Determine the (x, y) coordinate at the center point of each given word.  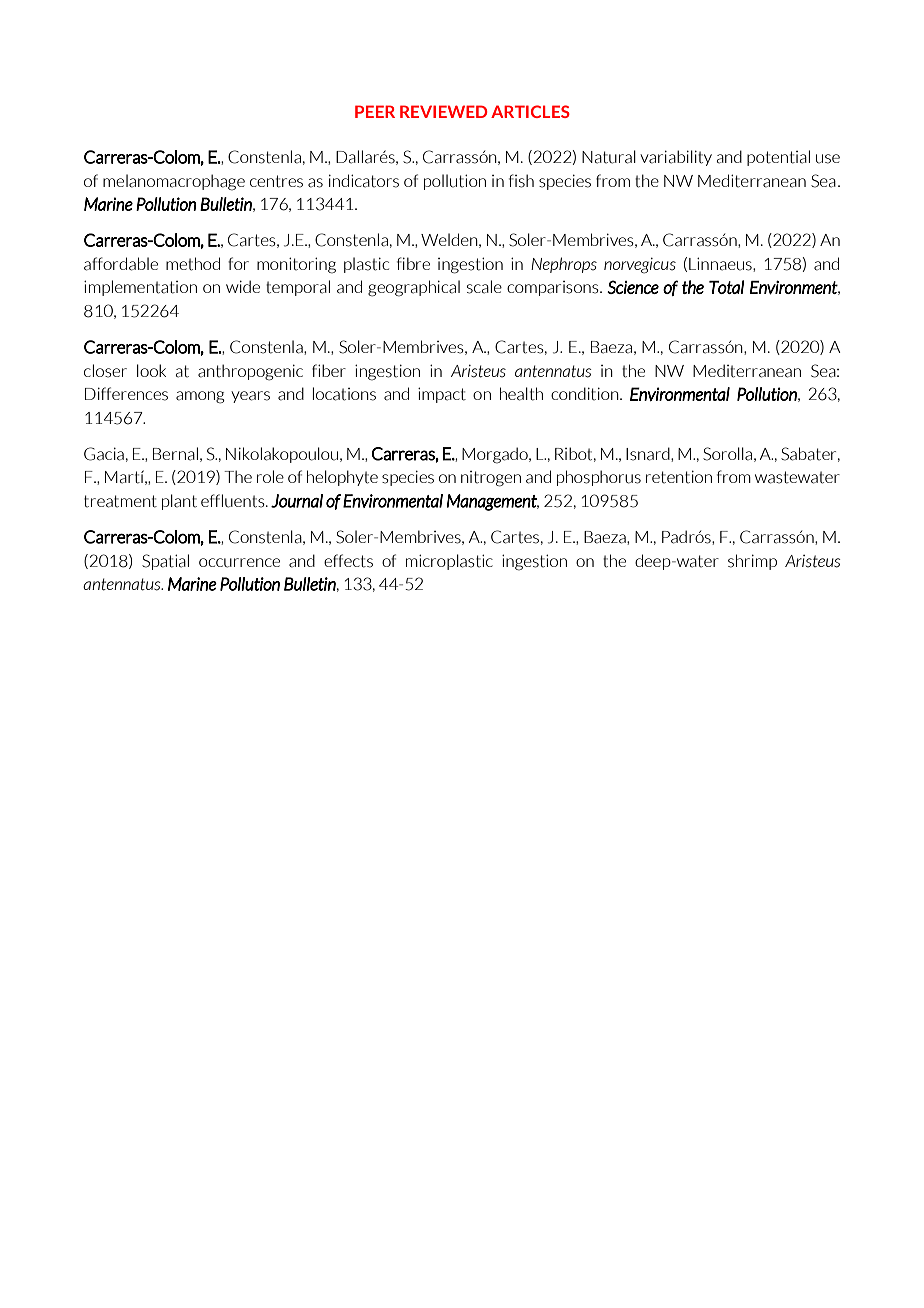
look (151, 370)
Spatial (165, 562)
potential (778, 158)
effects (348, 561)
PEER (375, 111)
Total (726, 287)
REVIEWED (444, 111)
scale (484, 287)
